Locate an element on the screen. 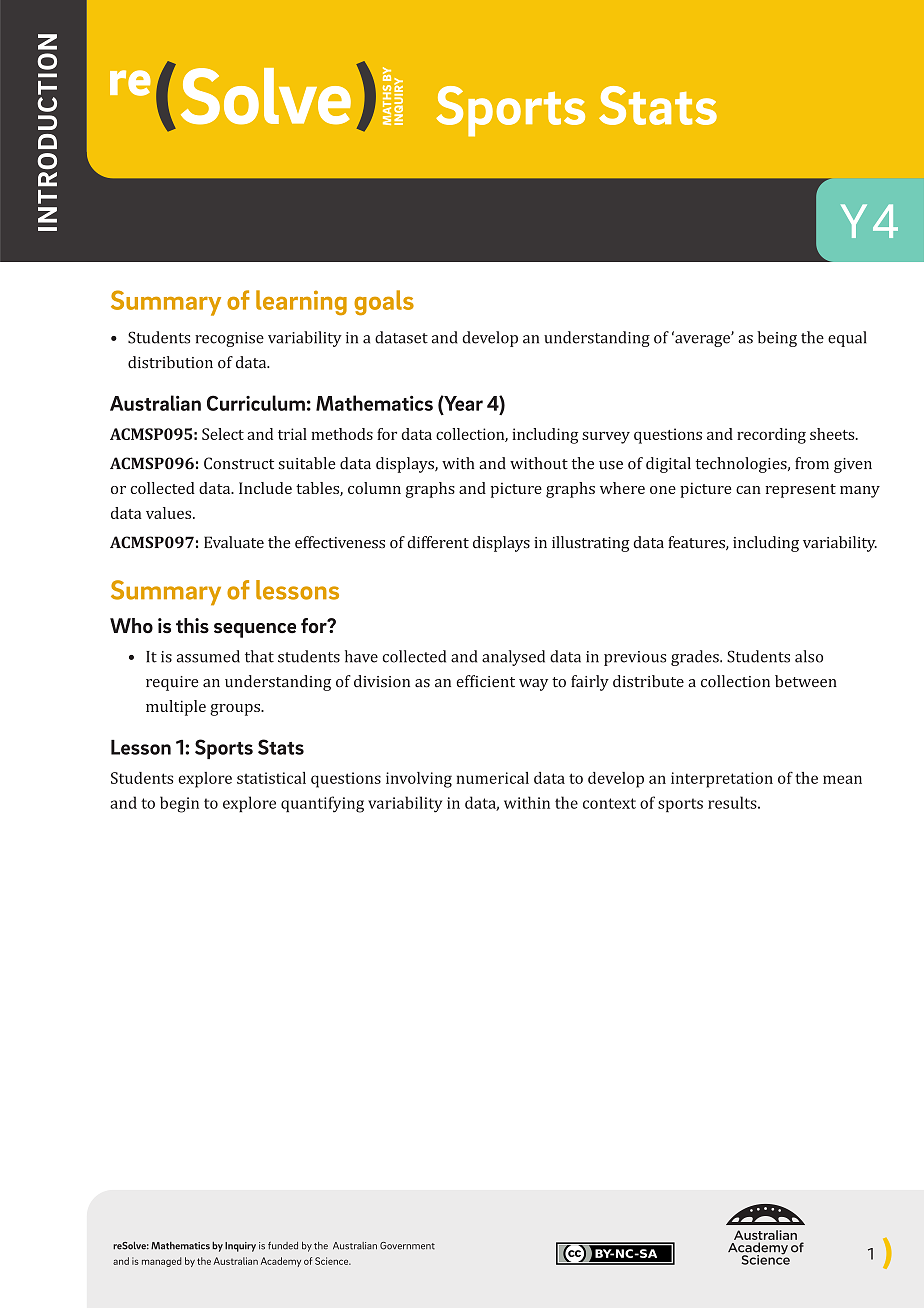 The width and height of the screenshot is (924, 1308). goals is located at coordinates (384, 303).
